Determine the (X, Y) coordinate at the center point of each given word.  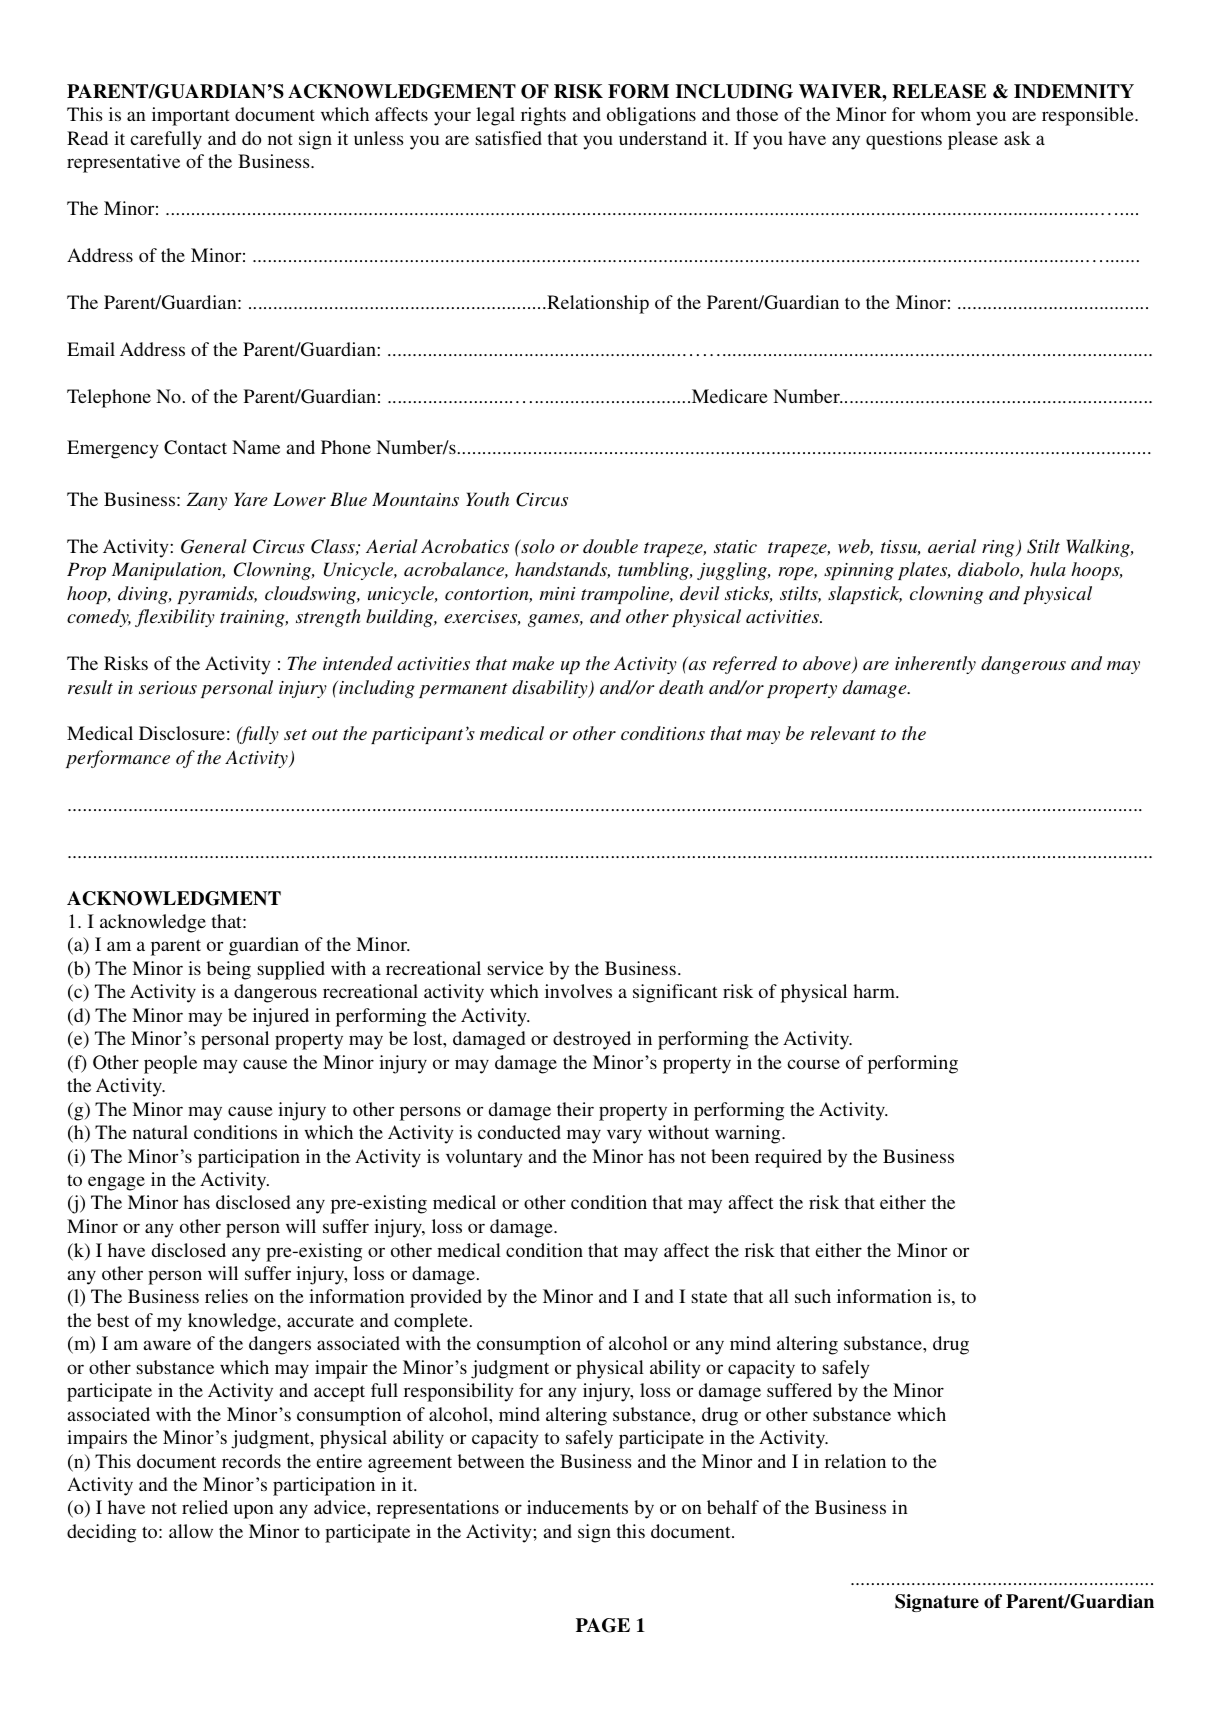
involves (578, 991)
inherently (935, 665)
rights (543, 116)
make (533, 663)
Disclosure (182, 733)
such (813, 1296)
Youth (487, 499)
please (973, 140)
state (709, 1297)
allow (191, 1531)
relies (226, 1296)
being (229, 970)
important (191, 116)
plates (924, 571)
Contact (195, 447)
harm (875, 991)
